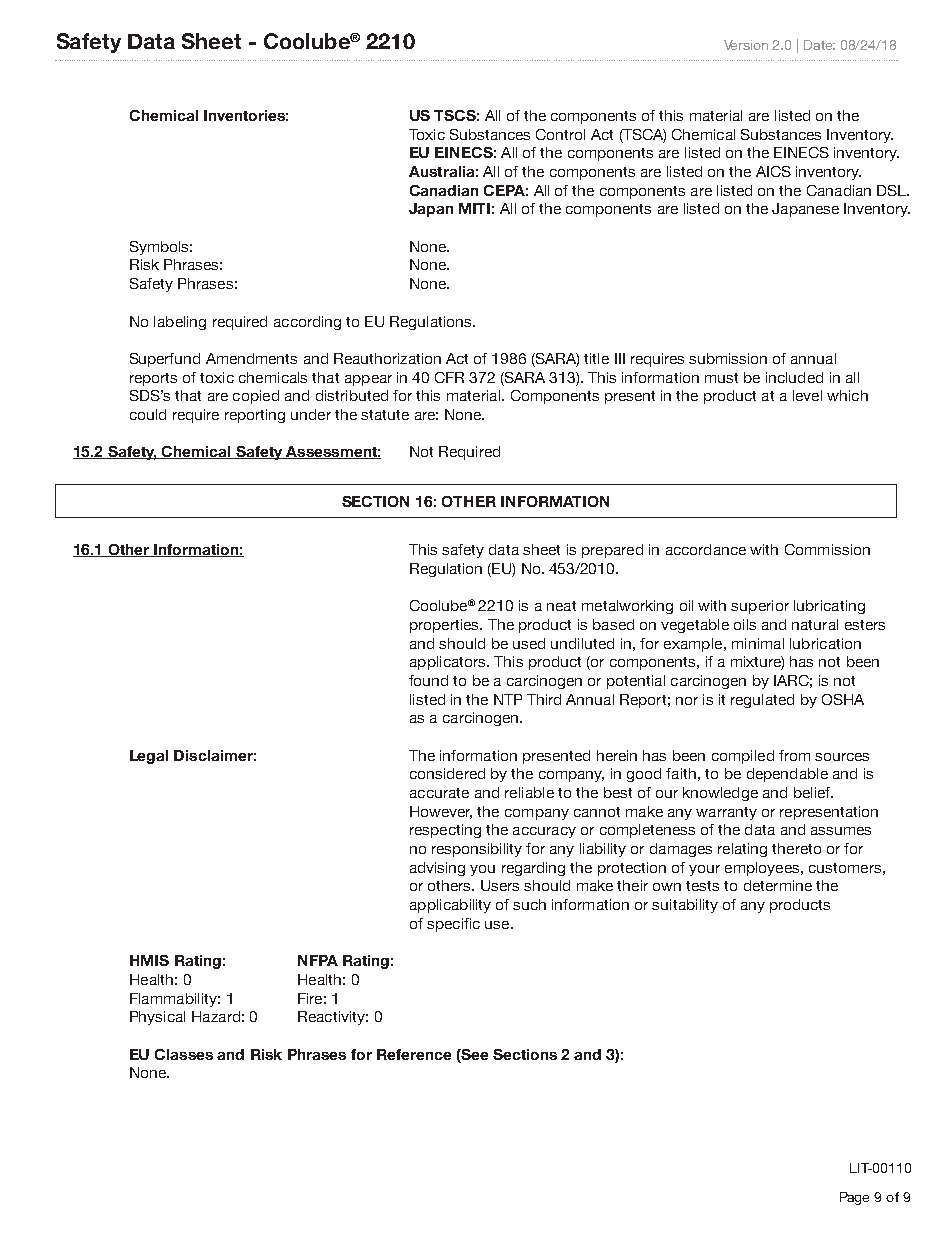  Describe the element at coordinates (529, 792) in the document. I see `reliable` at that location.
